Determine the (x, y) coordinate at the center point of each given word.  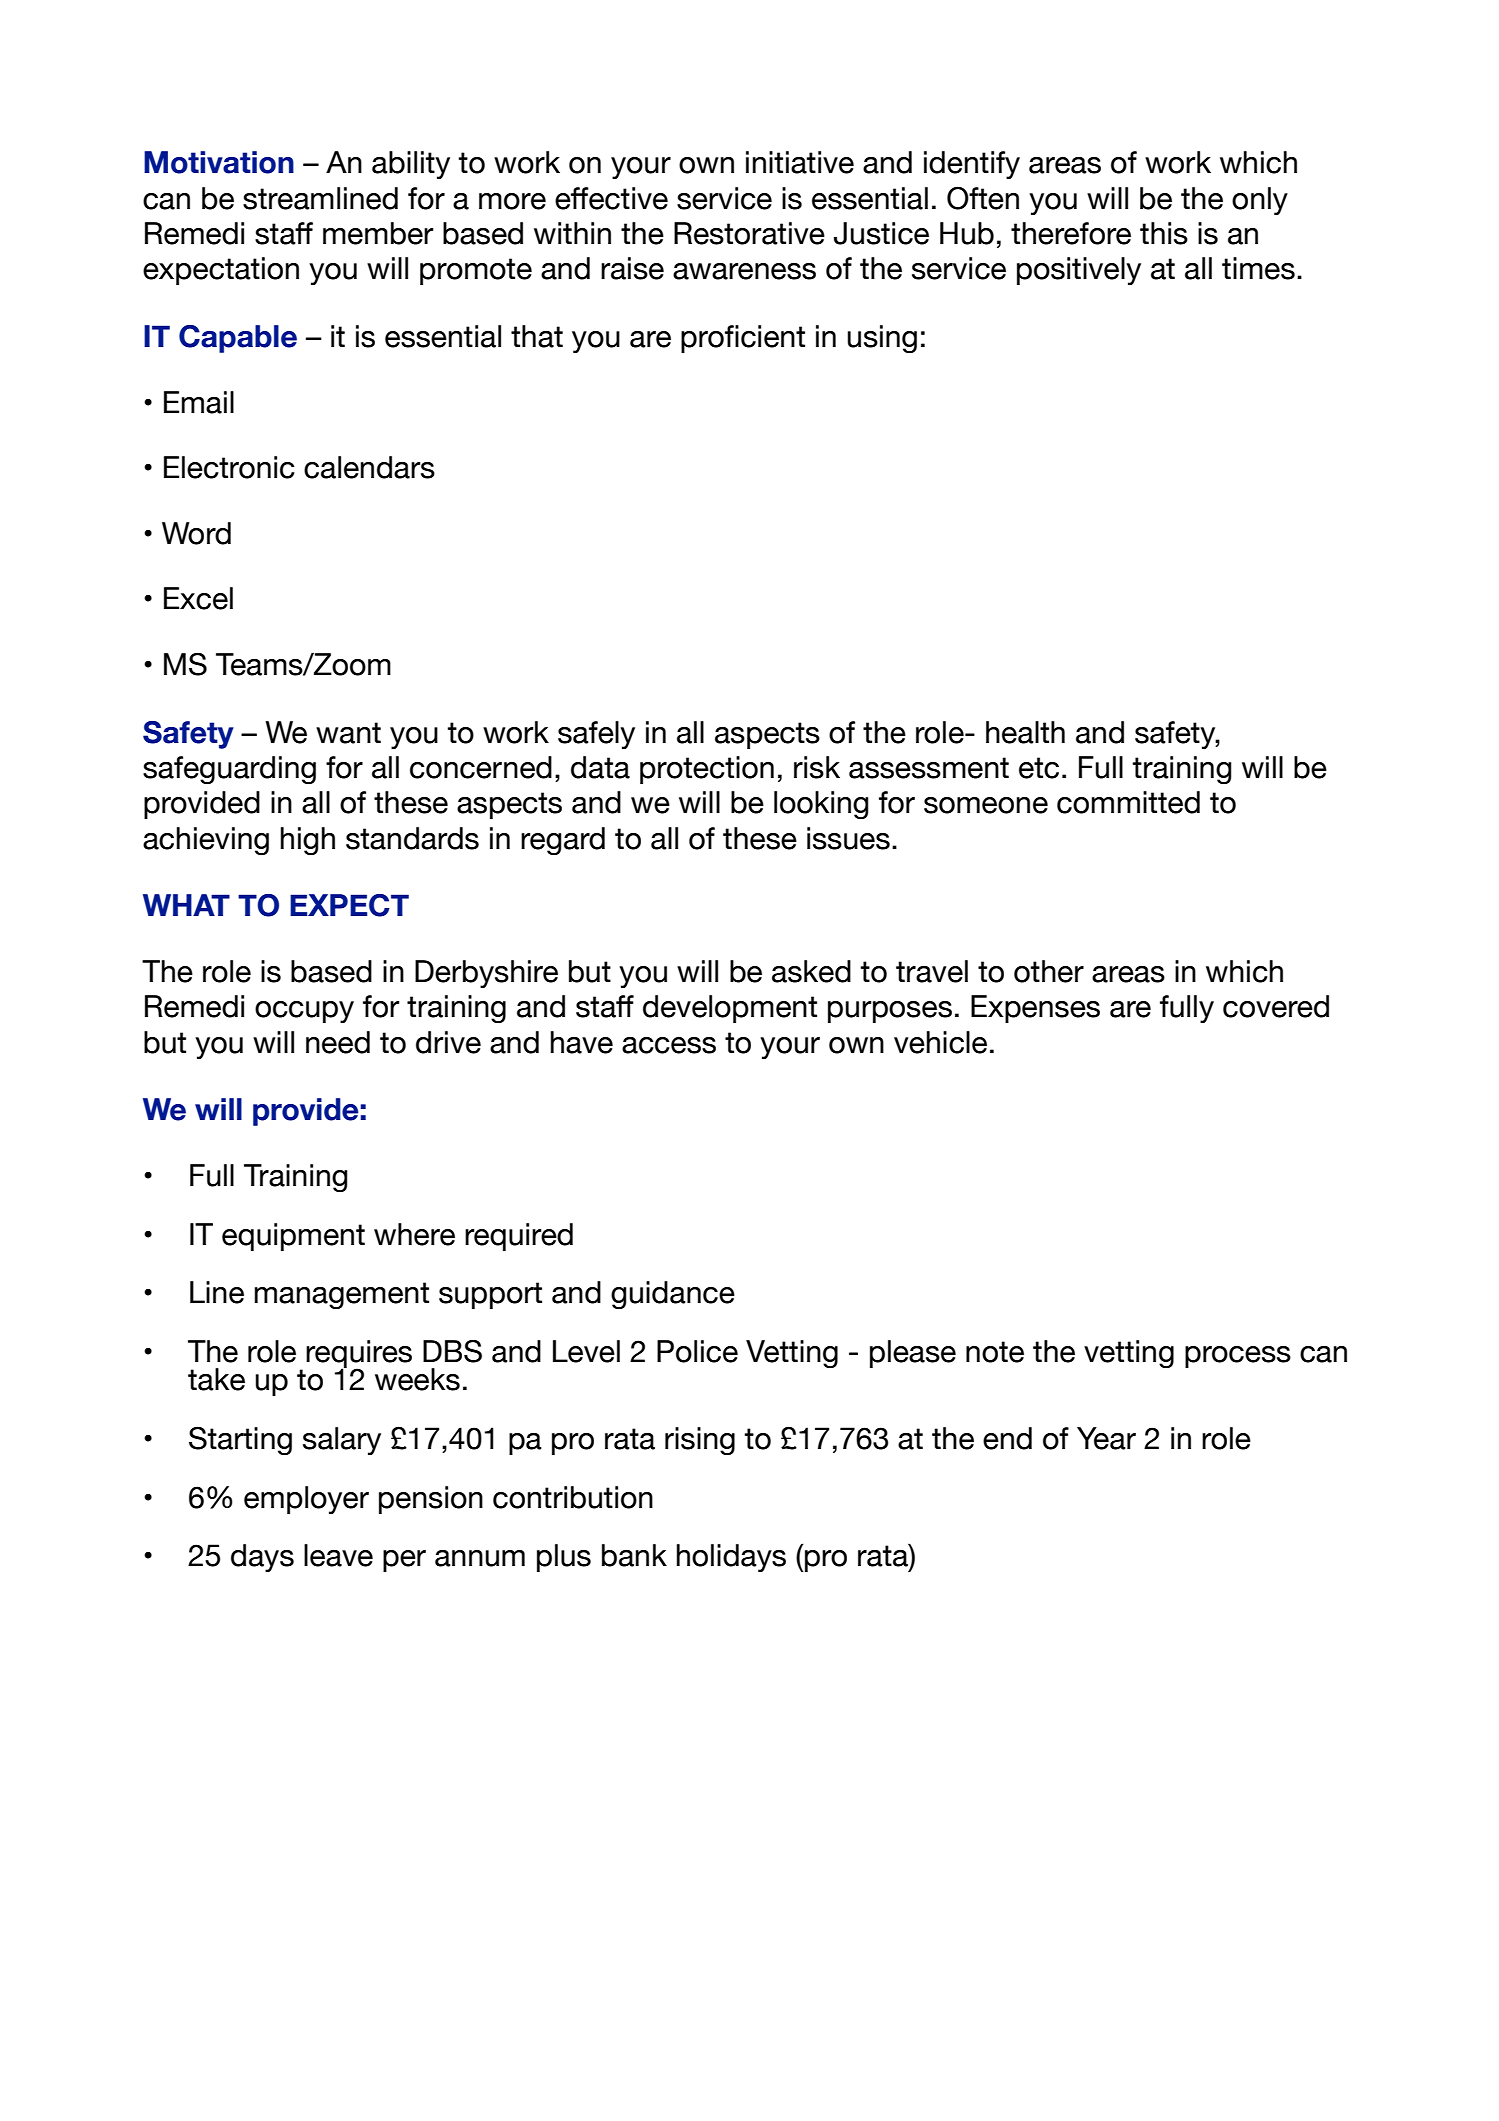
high (308, 841)
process (1238, 1357)
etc (1039, 768)
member (378, 233)
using (882, 339)
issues (848, 838)
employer (306, 1500)
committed (1128, 802)
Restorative (749, 233)
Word (196, 533)
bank (634, 1555)
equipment (293, 1237)
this (1164, 233)
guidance (673, 1295)
